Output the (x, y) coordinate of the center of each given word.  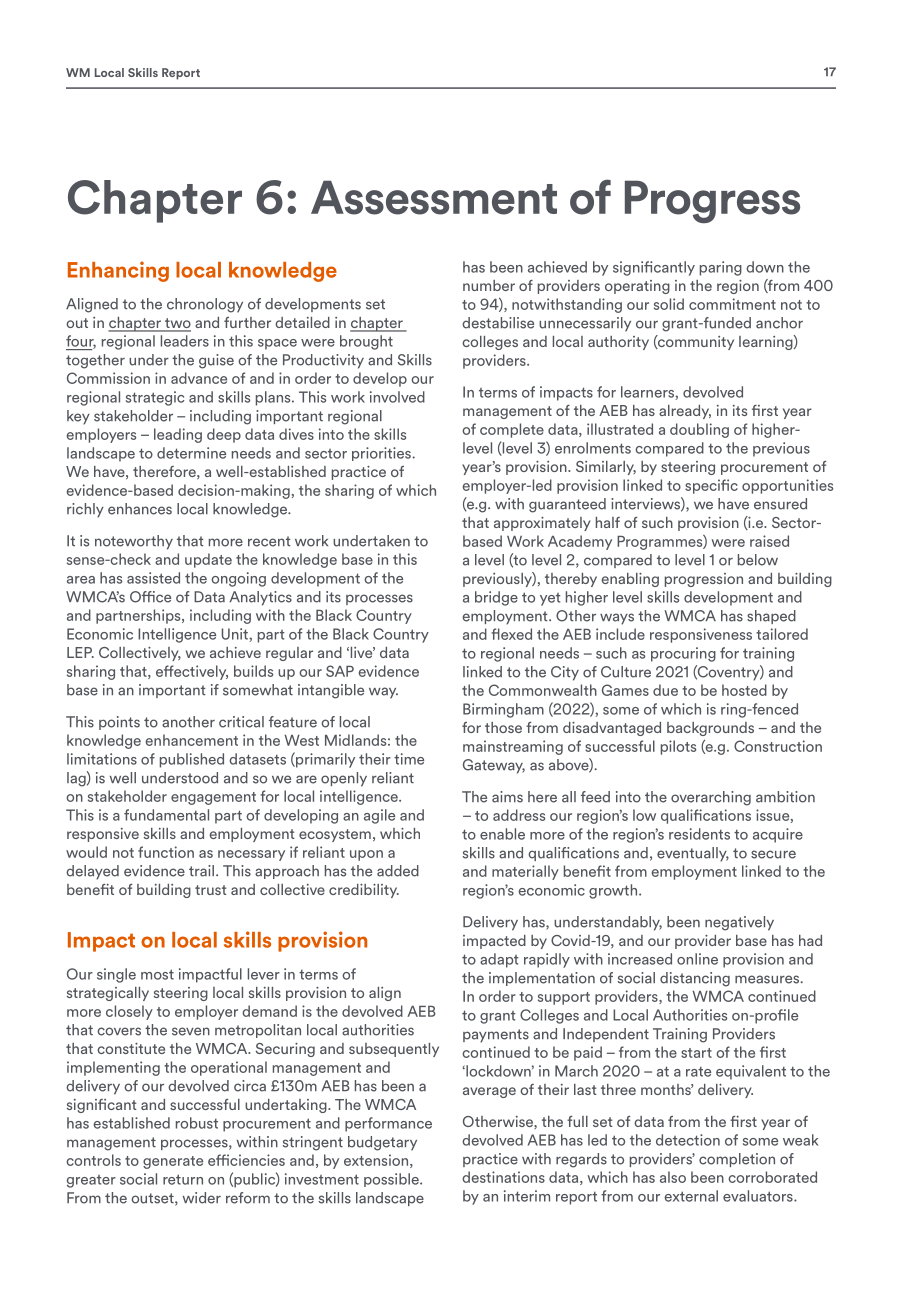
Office (150, 597)
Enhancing (118, 271)
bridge (496, 598)
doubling (699, 430)
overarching (711, 798)
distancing (695, 979)
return (183, 1179)
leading (178, 435)
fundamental (166, 815)
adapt (499, 960)
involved (397, 397)
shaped (771, 617)
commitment (732, 304)
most (157, 974)
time (409, 759)
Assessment (434, 197)
